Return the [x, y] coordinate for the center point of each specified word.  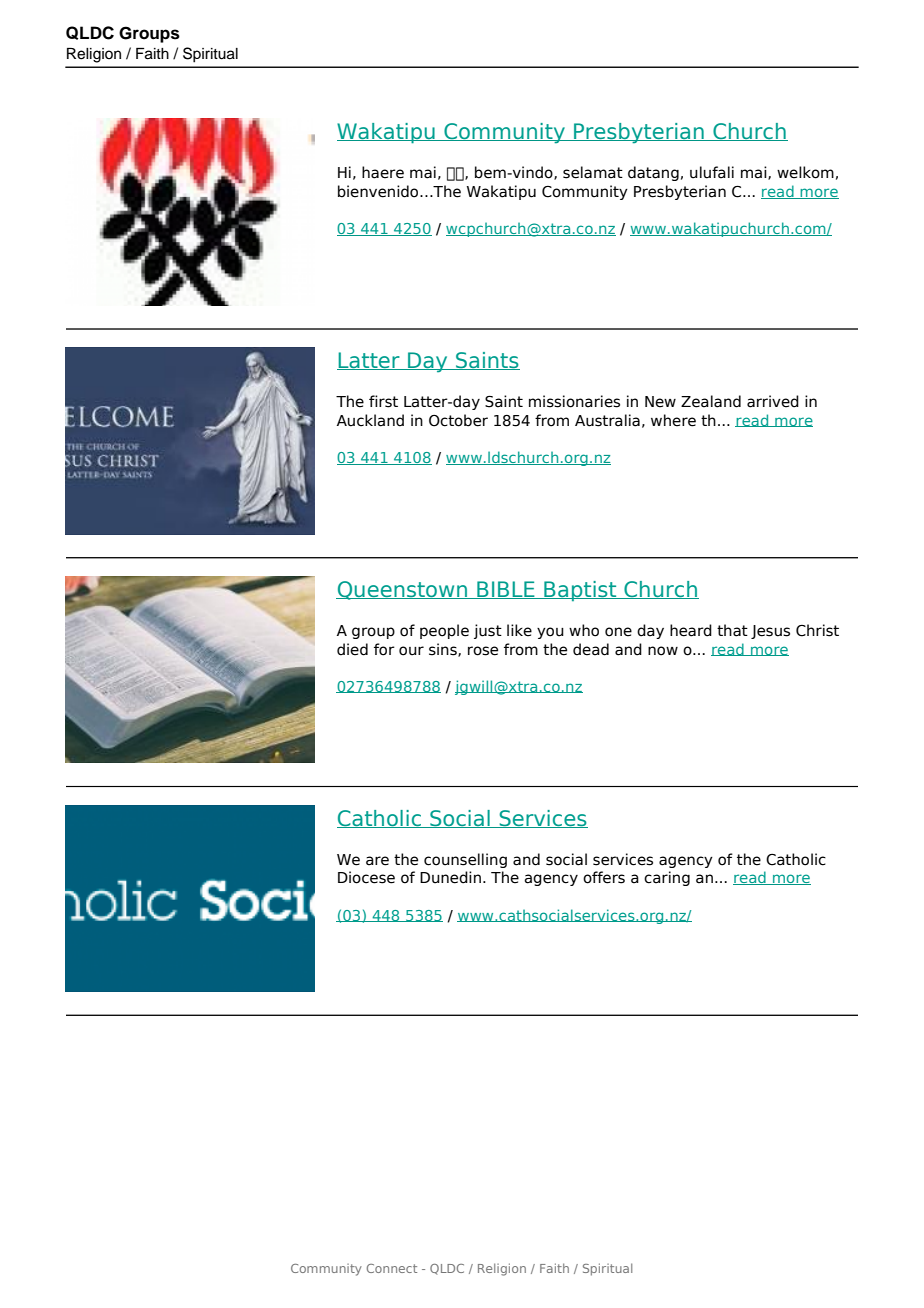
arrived [773, 401]
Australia [607, 420]
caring [667, 878]
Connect [392, 1268]
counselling [465, 860]
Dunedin [450, 877]
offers [604, 877]
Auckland [370, 420]
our [411, 651]
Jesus [770, 632]
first [383, 401]
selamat [593, 172]
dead [591, 649]
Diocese [366, 877]
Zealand [711, 401]
